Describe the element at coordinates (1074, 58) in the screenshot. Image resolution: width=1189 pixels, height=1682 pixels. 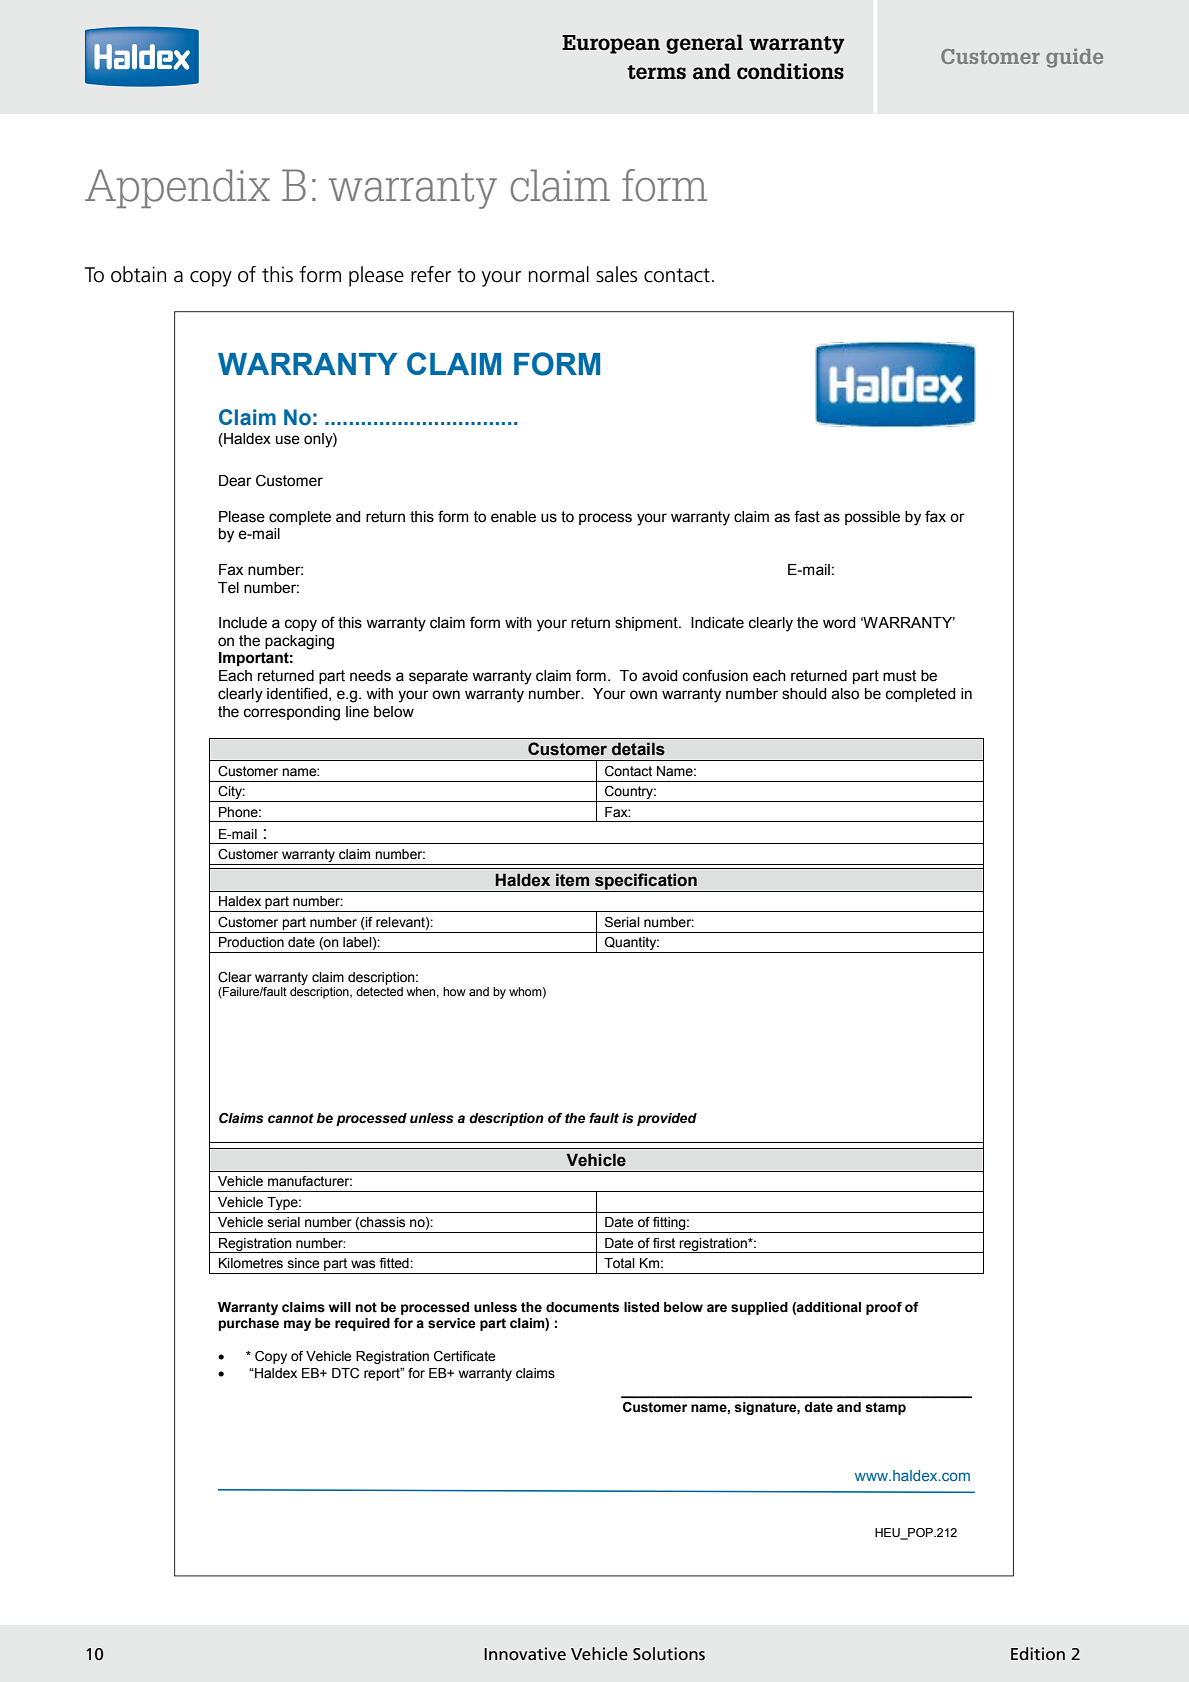
I see `guide` at that location.
